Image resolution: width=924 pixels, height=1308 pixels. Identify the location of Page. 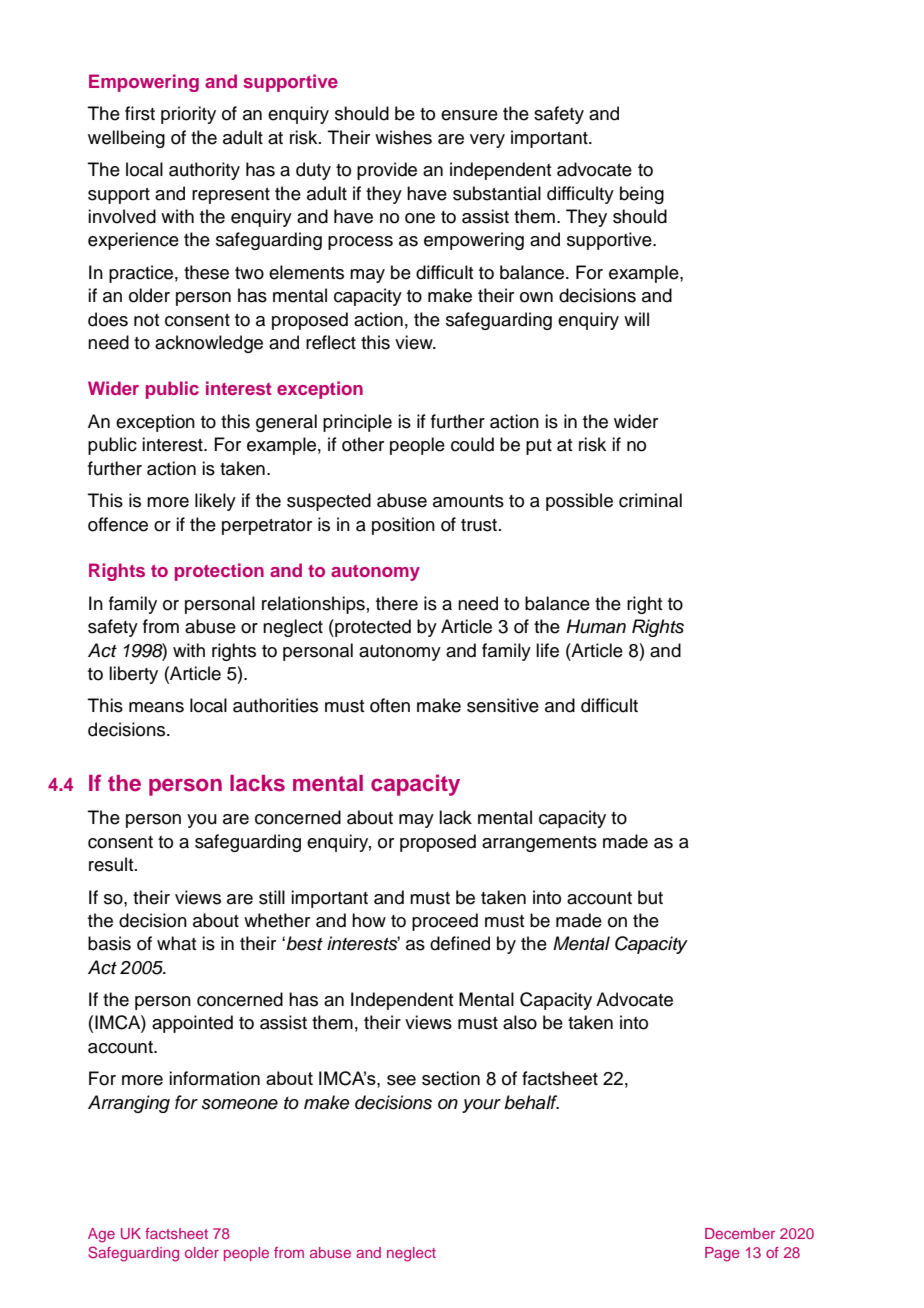
(722, 1254).
